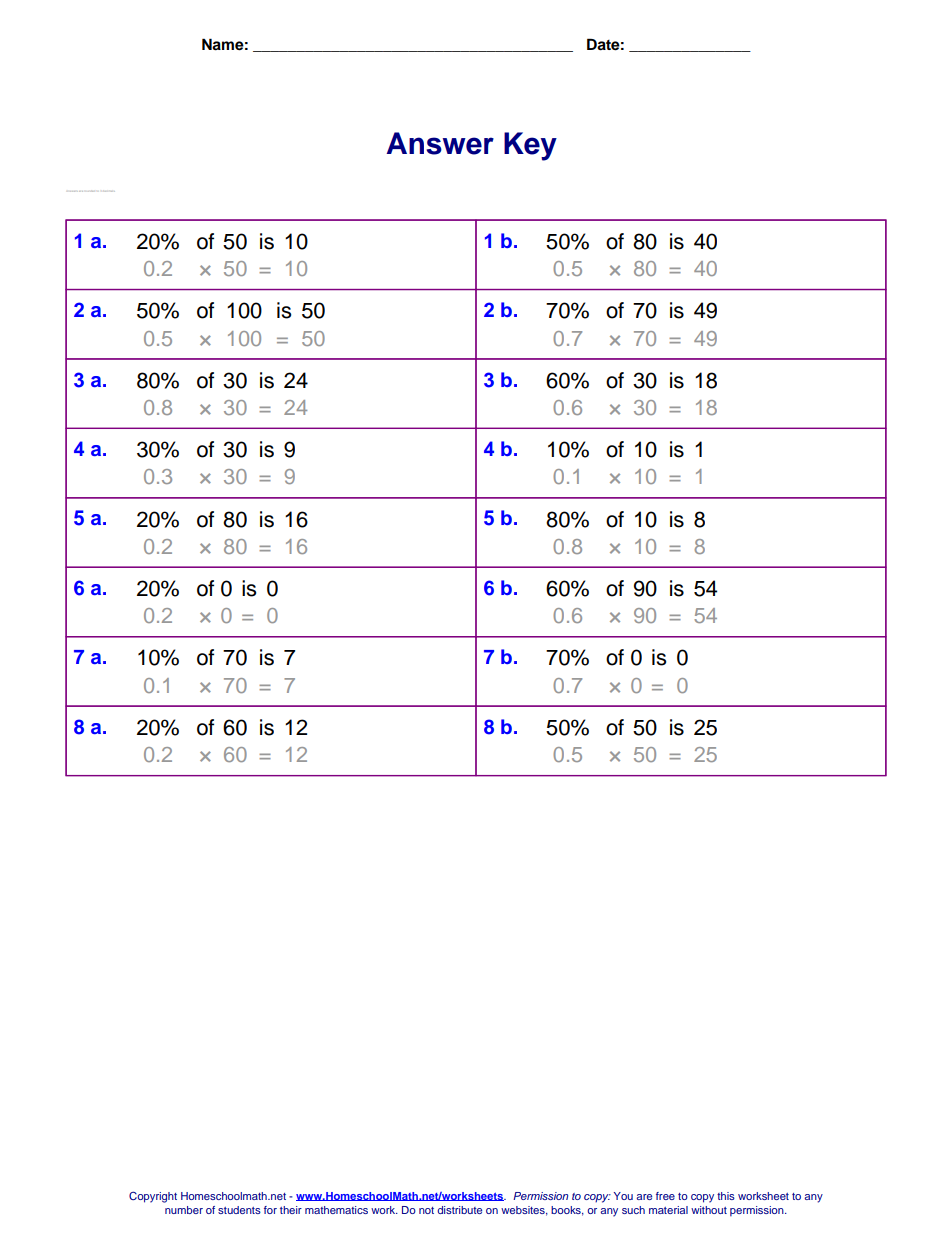 This document has width=952, height=1233. Describe the element at coordinates (239, 1210) in the document. I see `students` at that location.
